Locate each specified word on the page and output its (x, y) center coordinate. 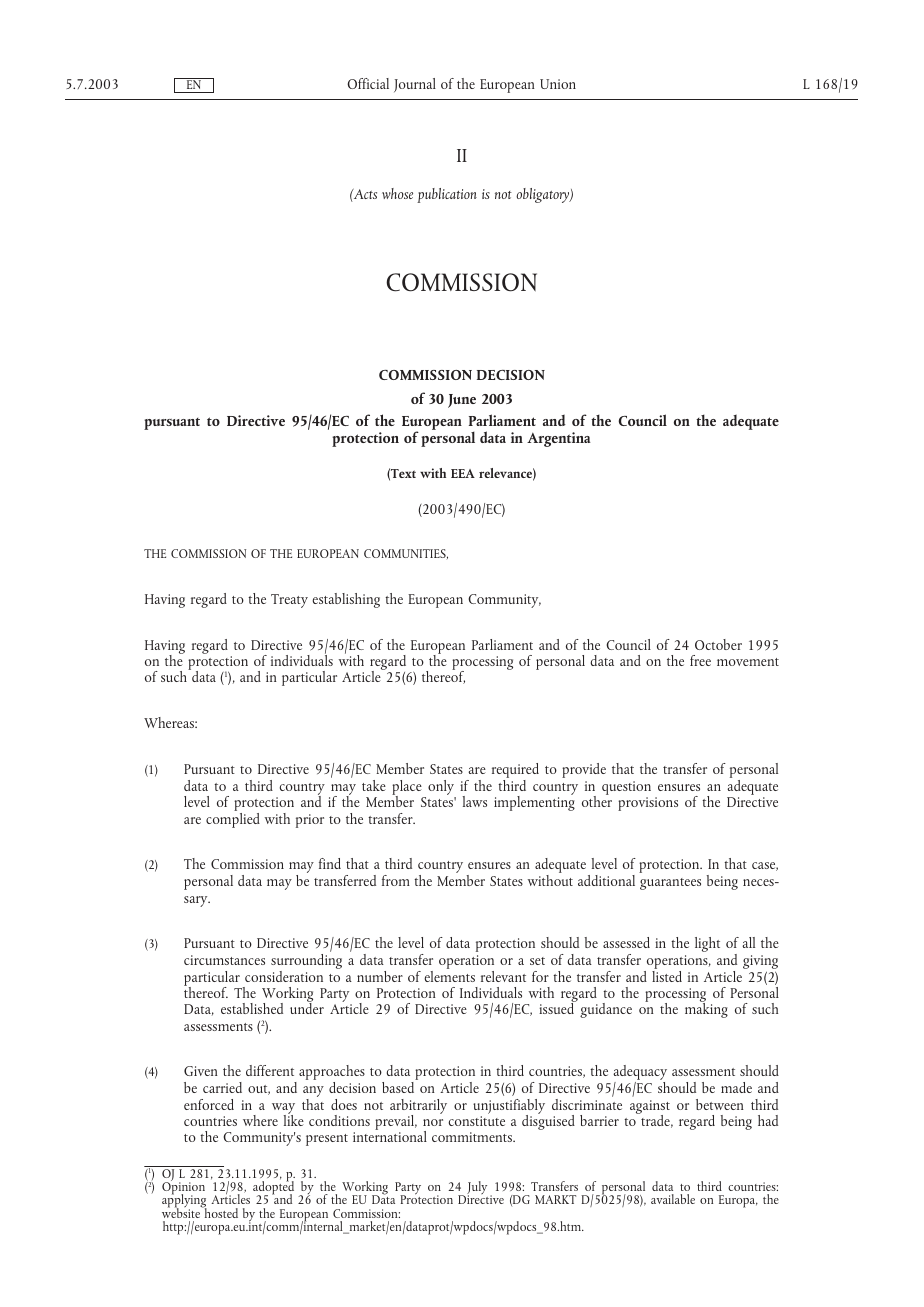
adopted (273, 1188)
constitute (476, 1121)
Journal (415, 85)
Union (558, 84)
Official (368, 83)
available (673, 1199)
